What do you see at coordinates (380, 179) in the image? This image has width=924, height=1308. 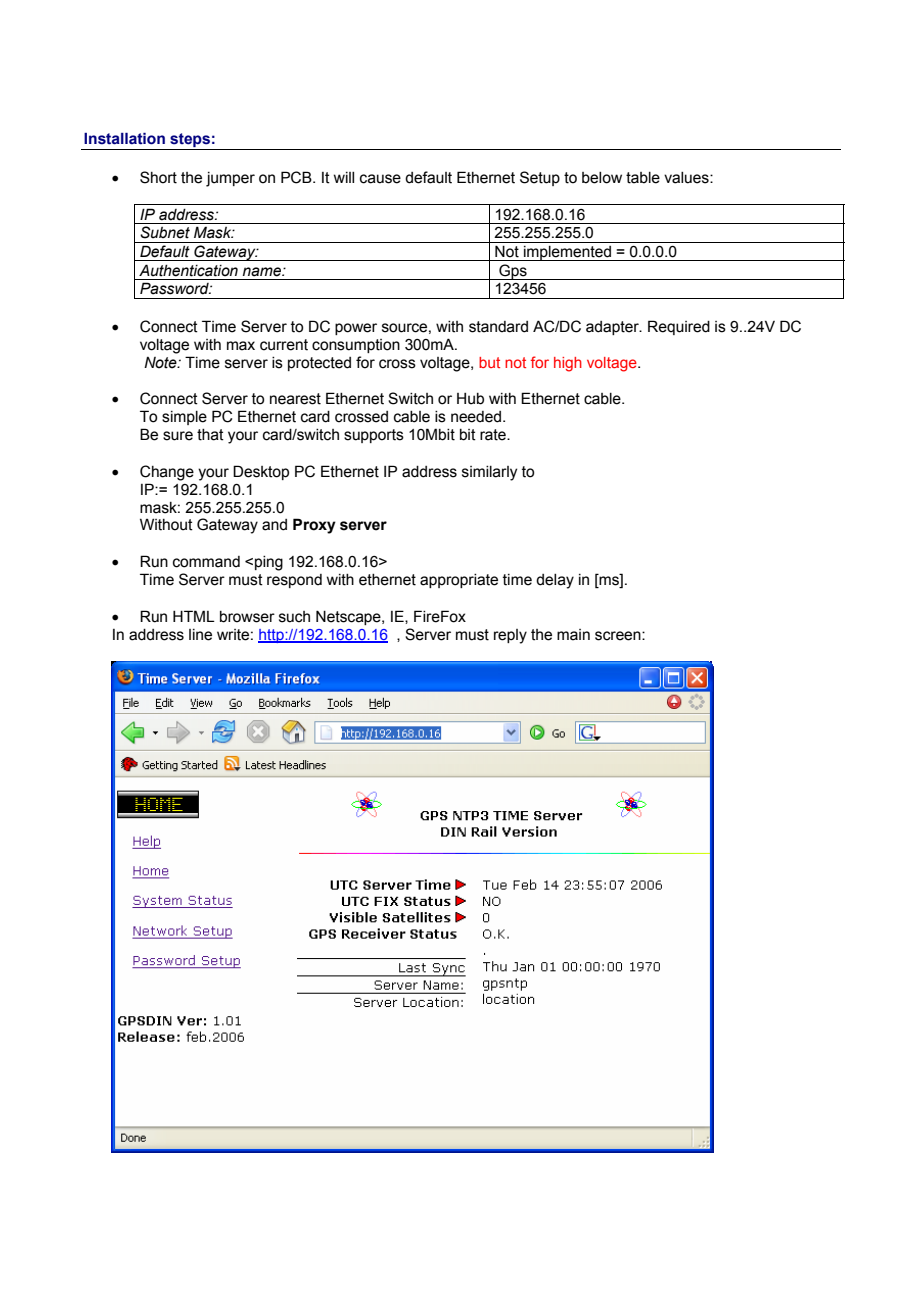 I see `cause` at bounding box center [380, 179].
